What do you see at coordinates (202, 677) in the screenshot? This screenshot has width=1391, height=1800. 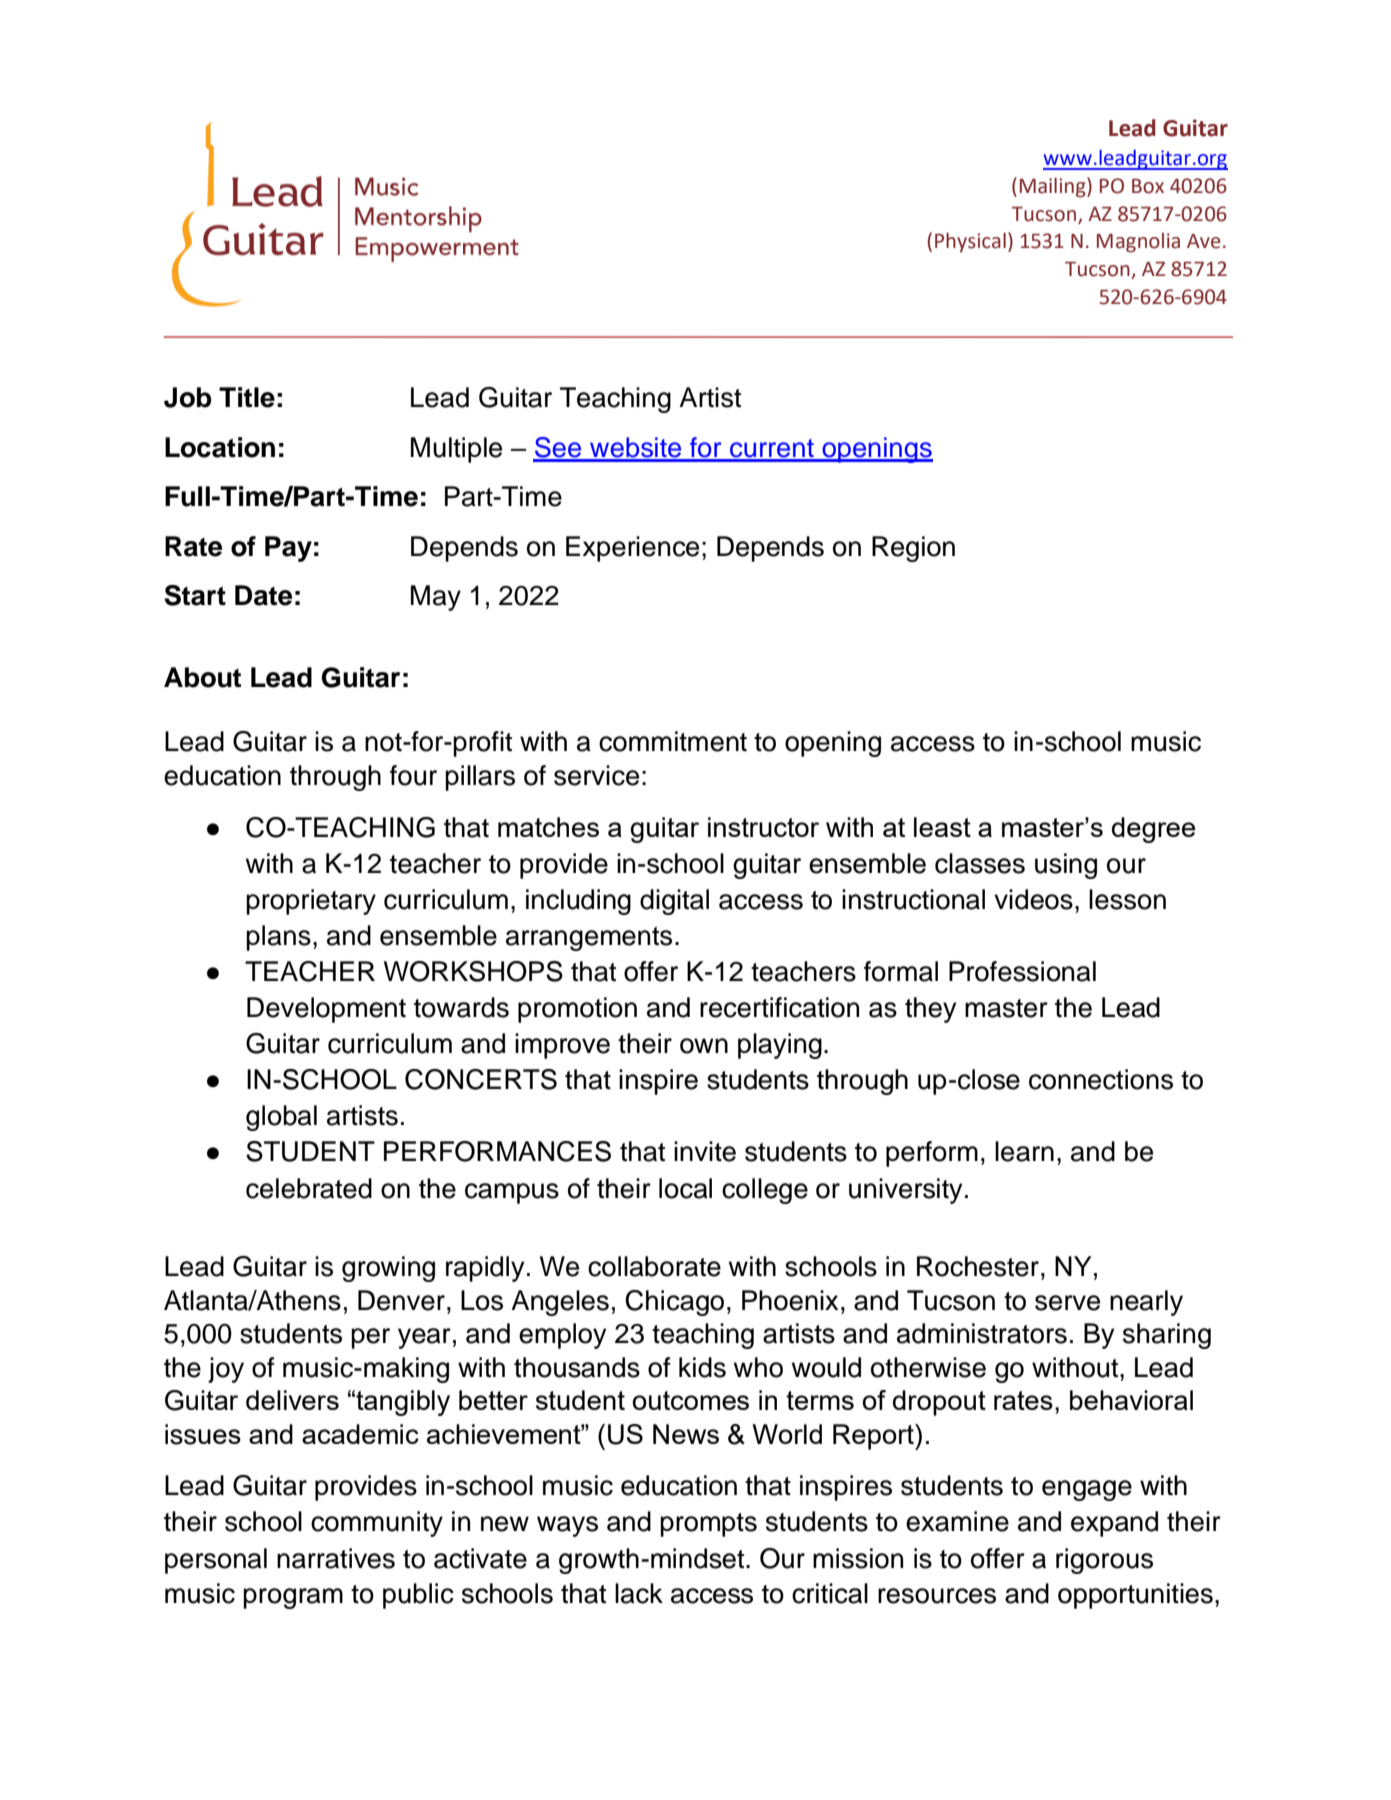 I see `About` at bounding box center [202, 677].
